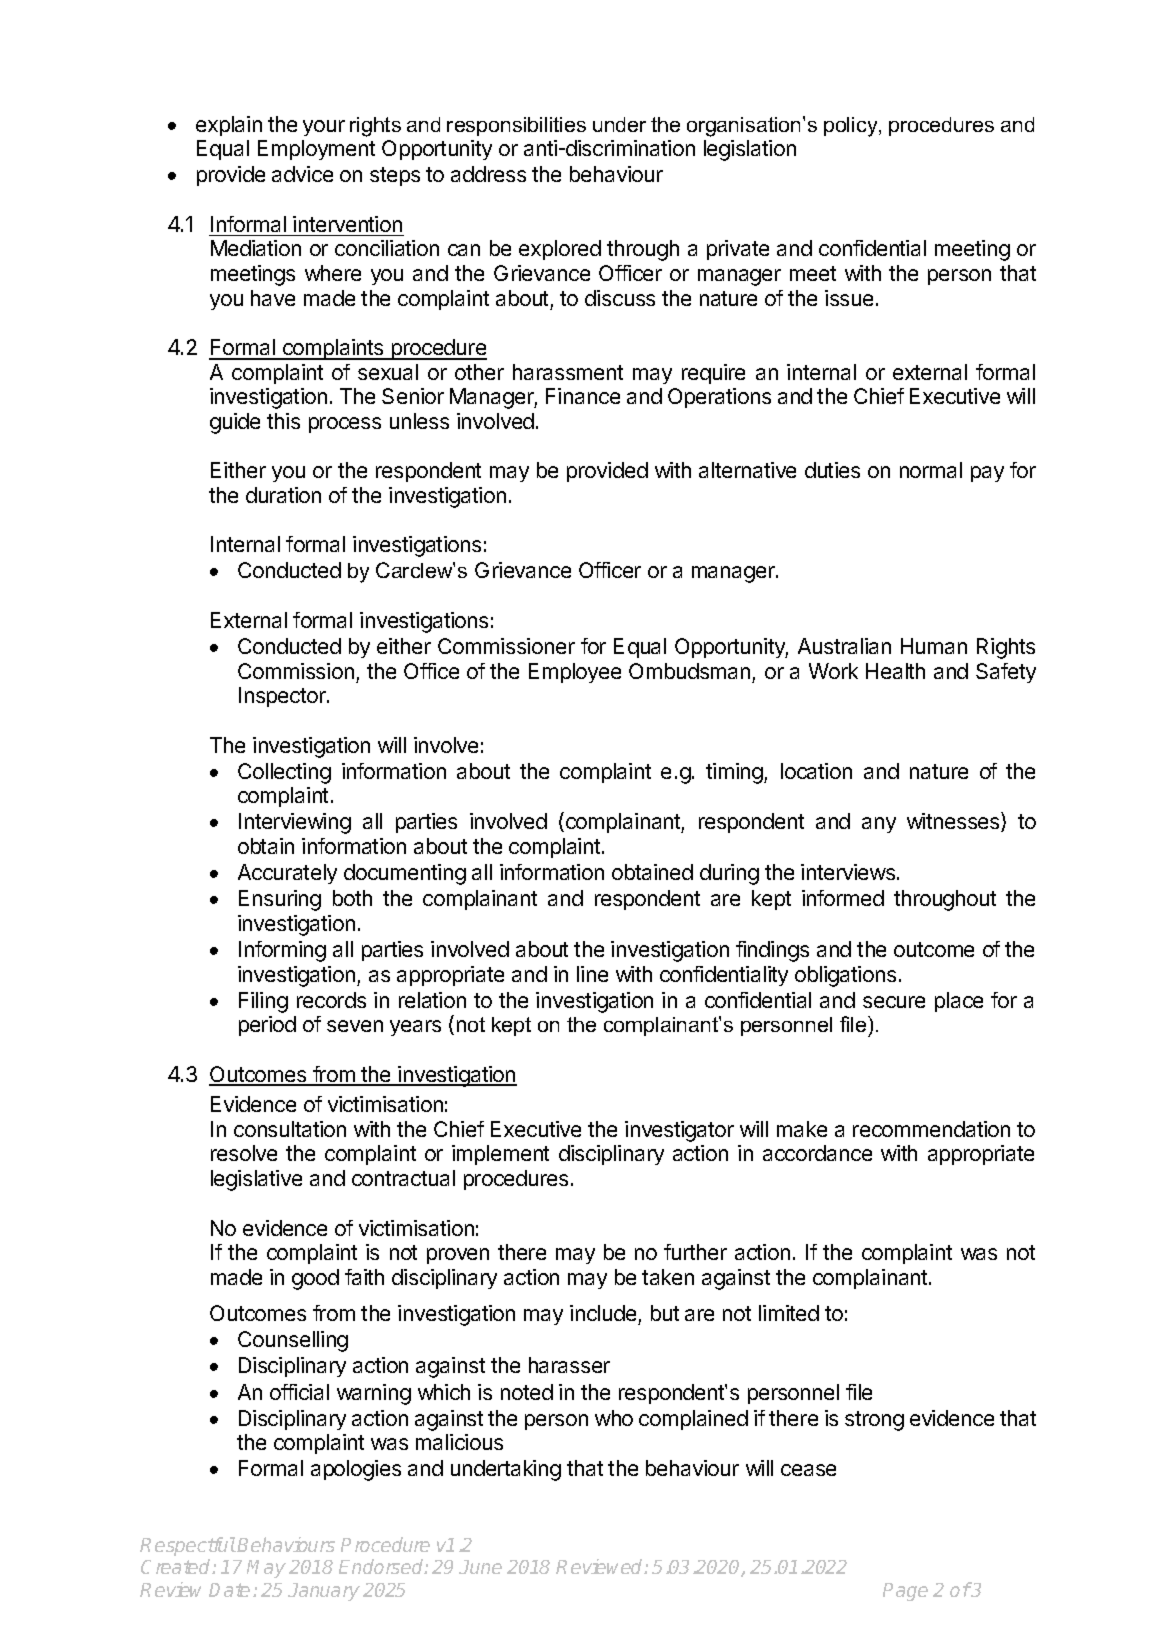 Image resolution: width=1160 pixels, height=1641 pixels. What do you see at coordinates (852, 127) in the screenshot?
I see `policy` at bounding box center [852, 127].
